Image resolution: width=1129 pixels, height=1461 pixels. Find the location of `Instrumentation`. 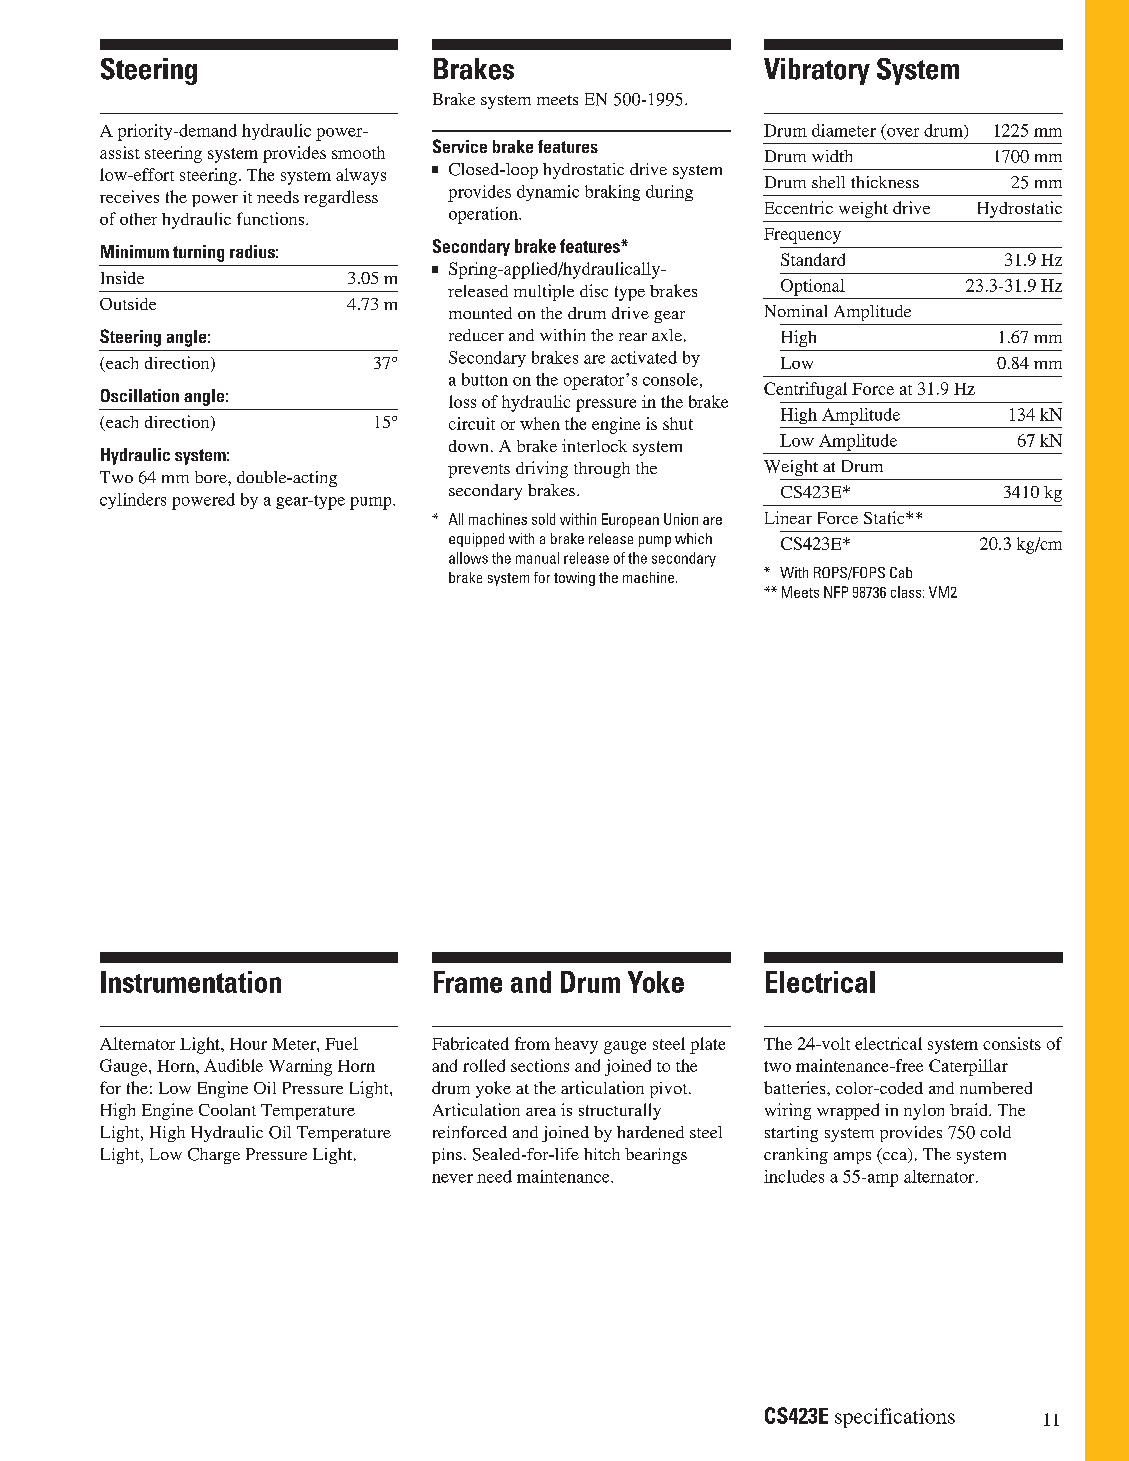

Instrumentation is located at coordinates (191, 982).
